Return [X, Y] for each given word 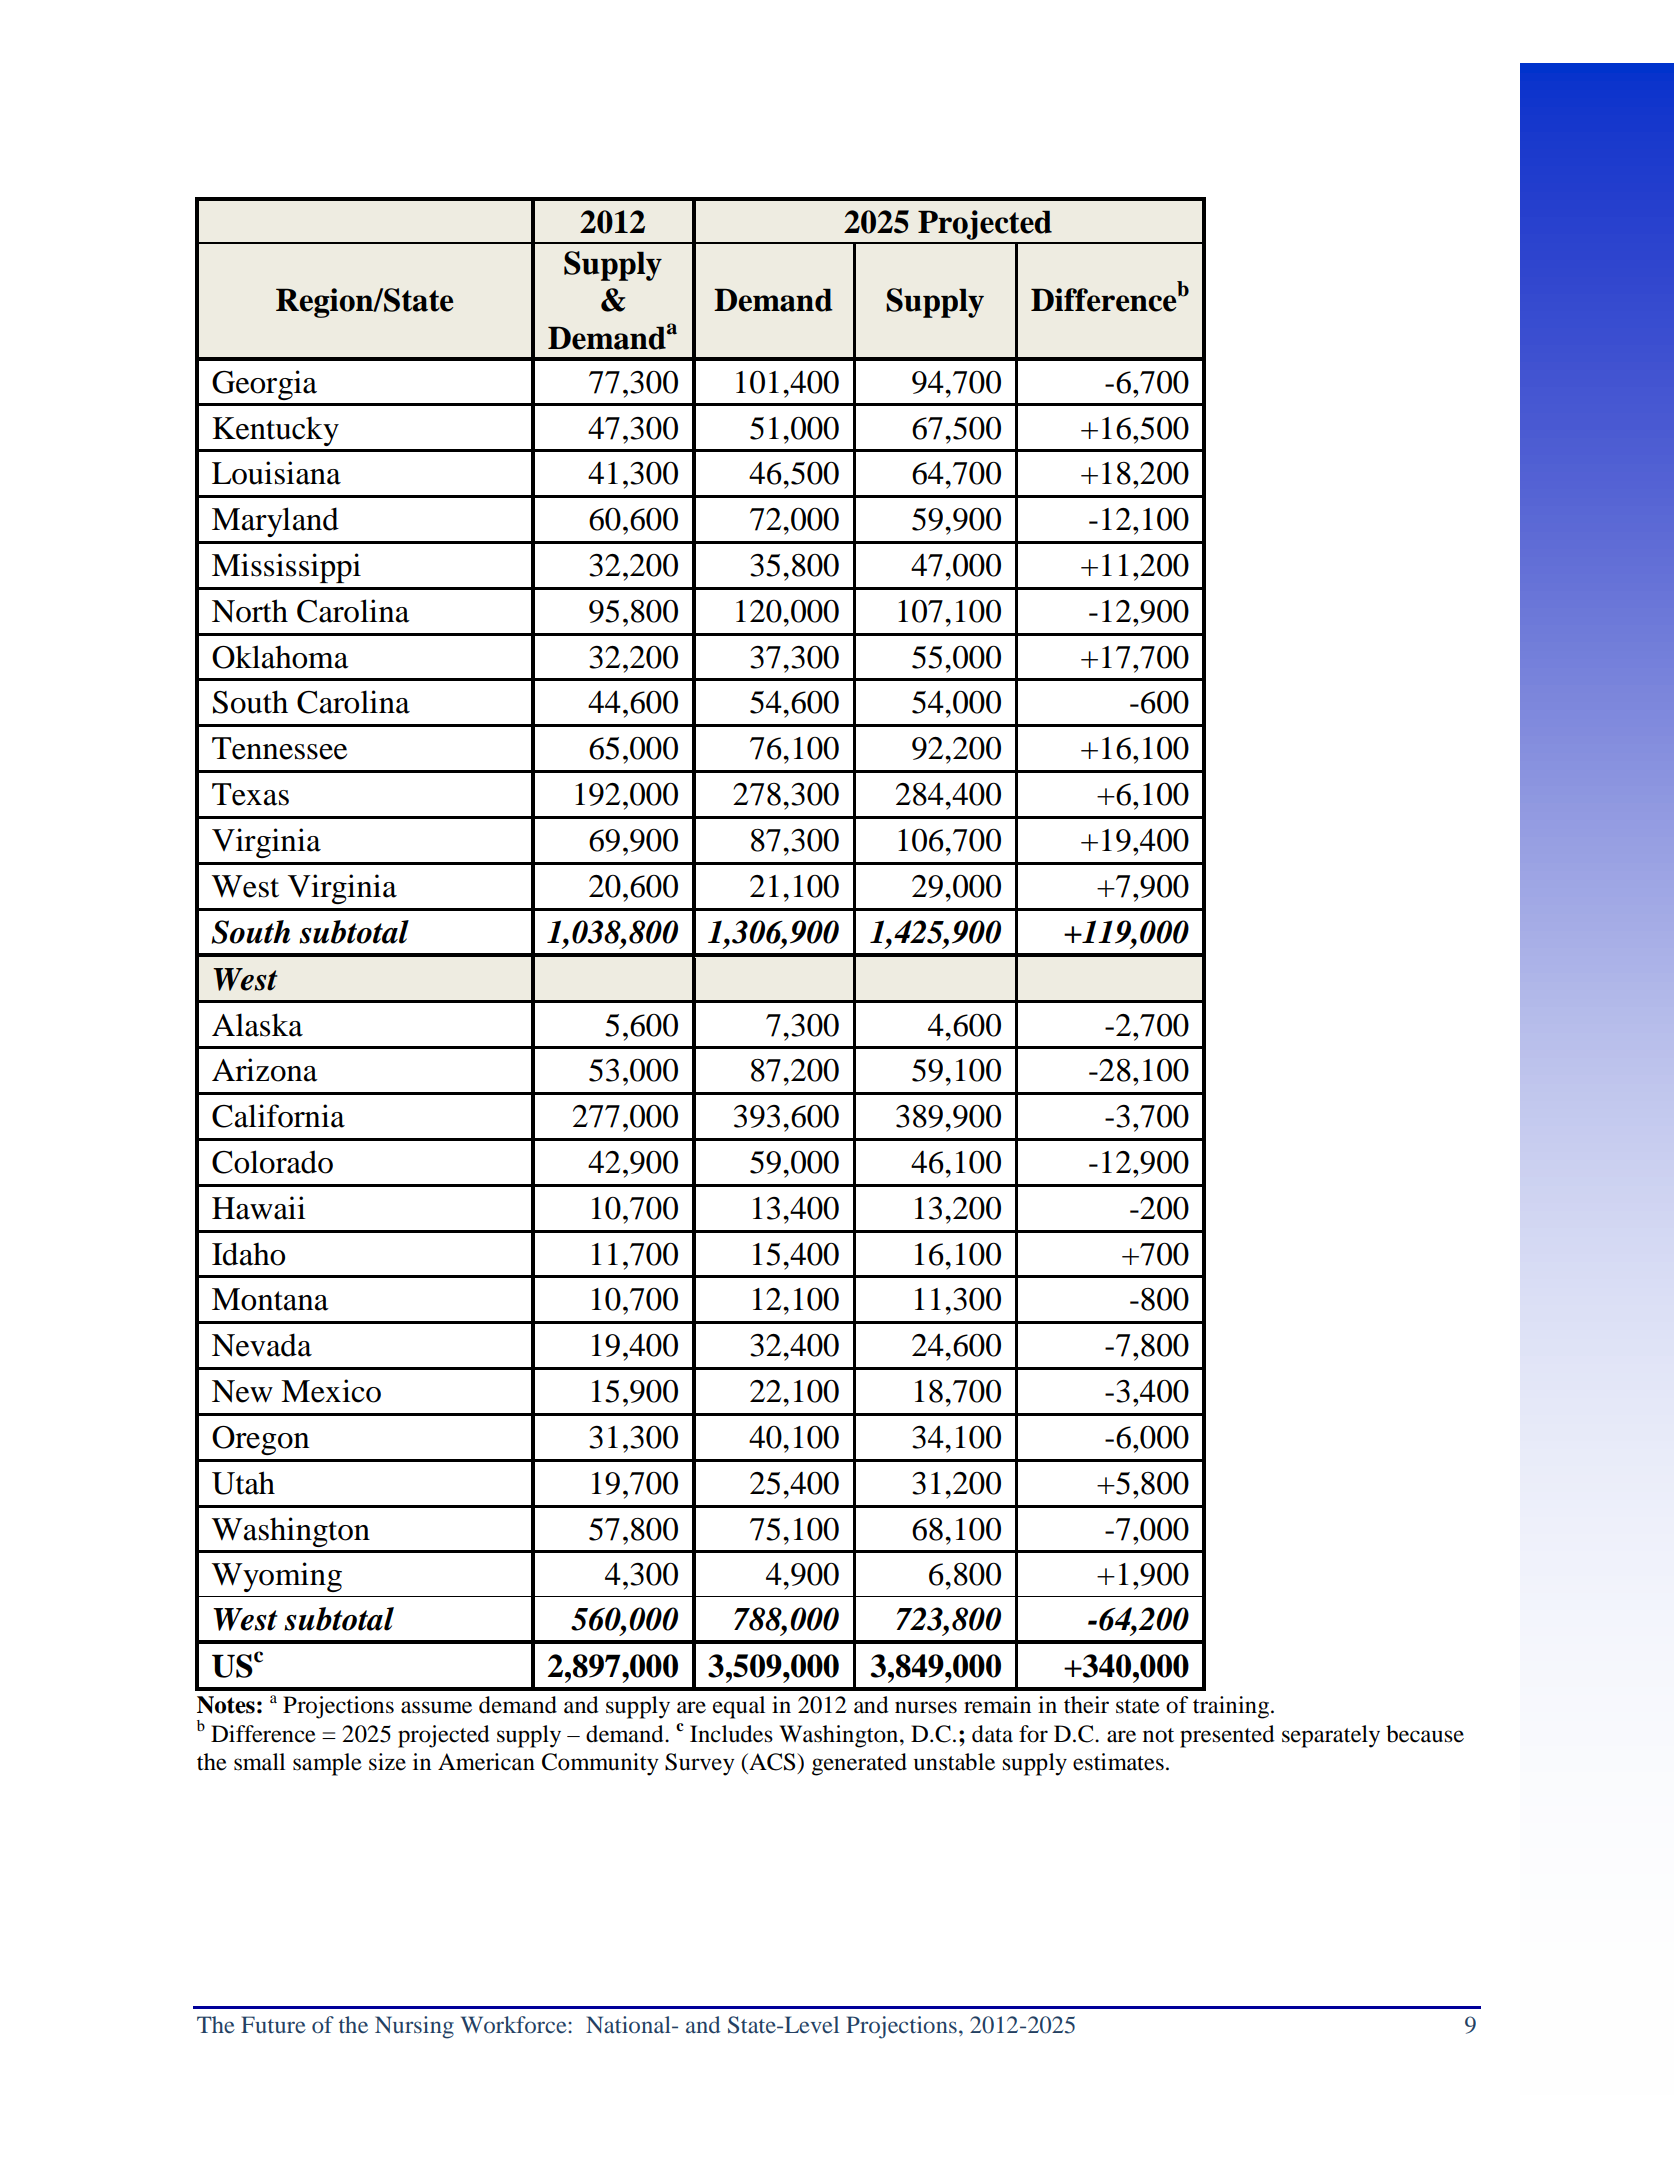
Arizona [265, 1070]
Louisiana [276, 473]
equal [739, 1707]
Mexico [331, 1391]
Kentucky [275, 431]
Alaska [257, 1025]
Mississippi [286, 568]
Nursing [414, 2027]
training [1232, 1707]
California [278, 1116]
